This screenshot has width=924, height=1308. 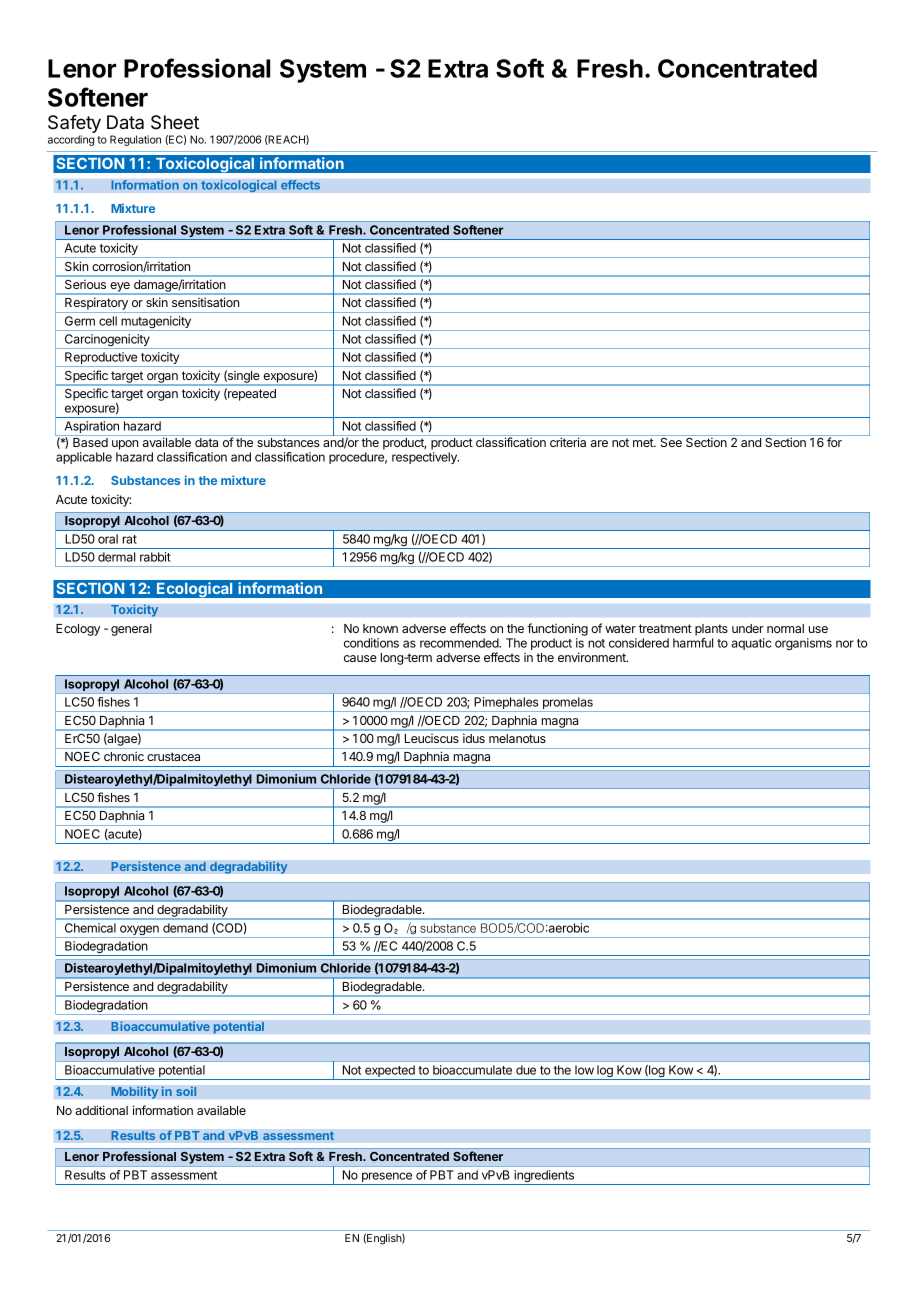 I want to click on presence, so click(x=386, y=1178).
